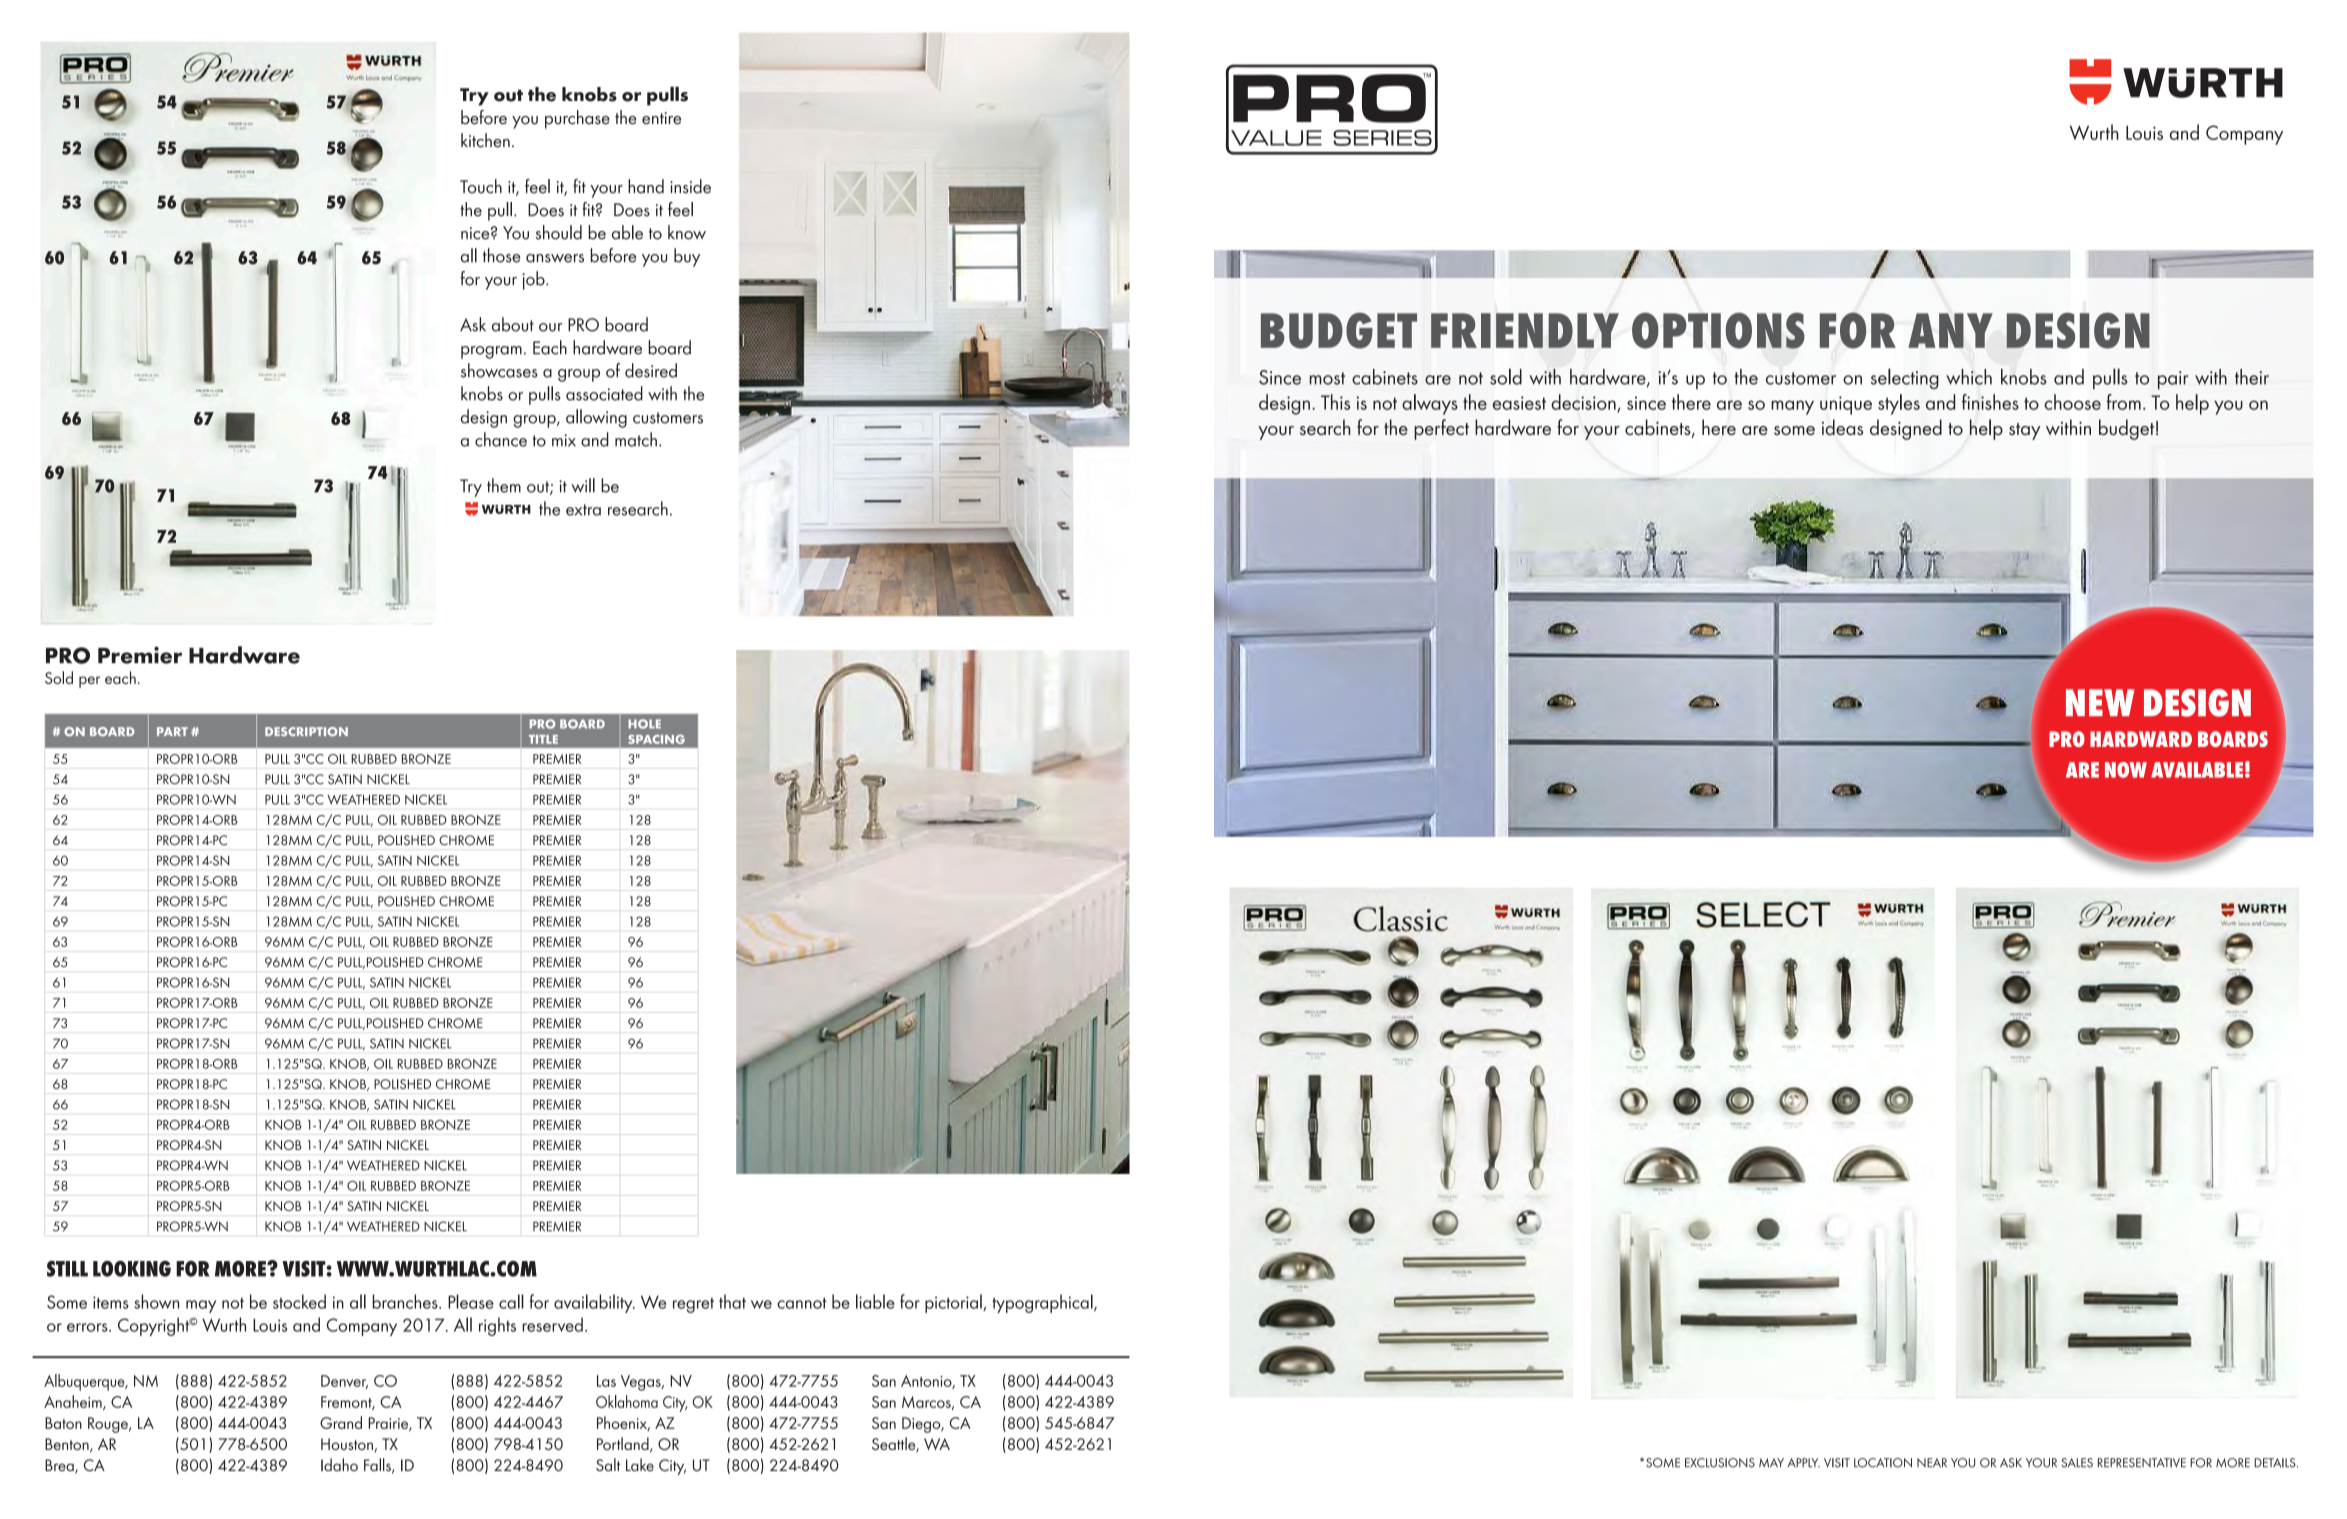  What do you see at coordinates (1718, 331) in the screenshot?
I see `OPTIONS` at bounding box center [1718, 331].
